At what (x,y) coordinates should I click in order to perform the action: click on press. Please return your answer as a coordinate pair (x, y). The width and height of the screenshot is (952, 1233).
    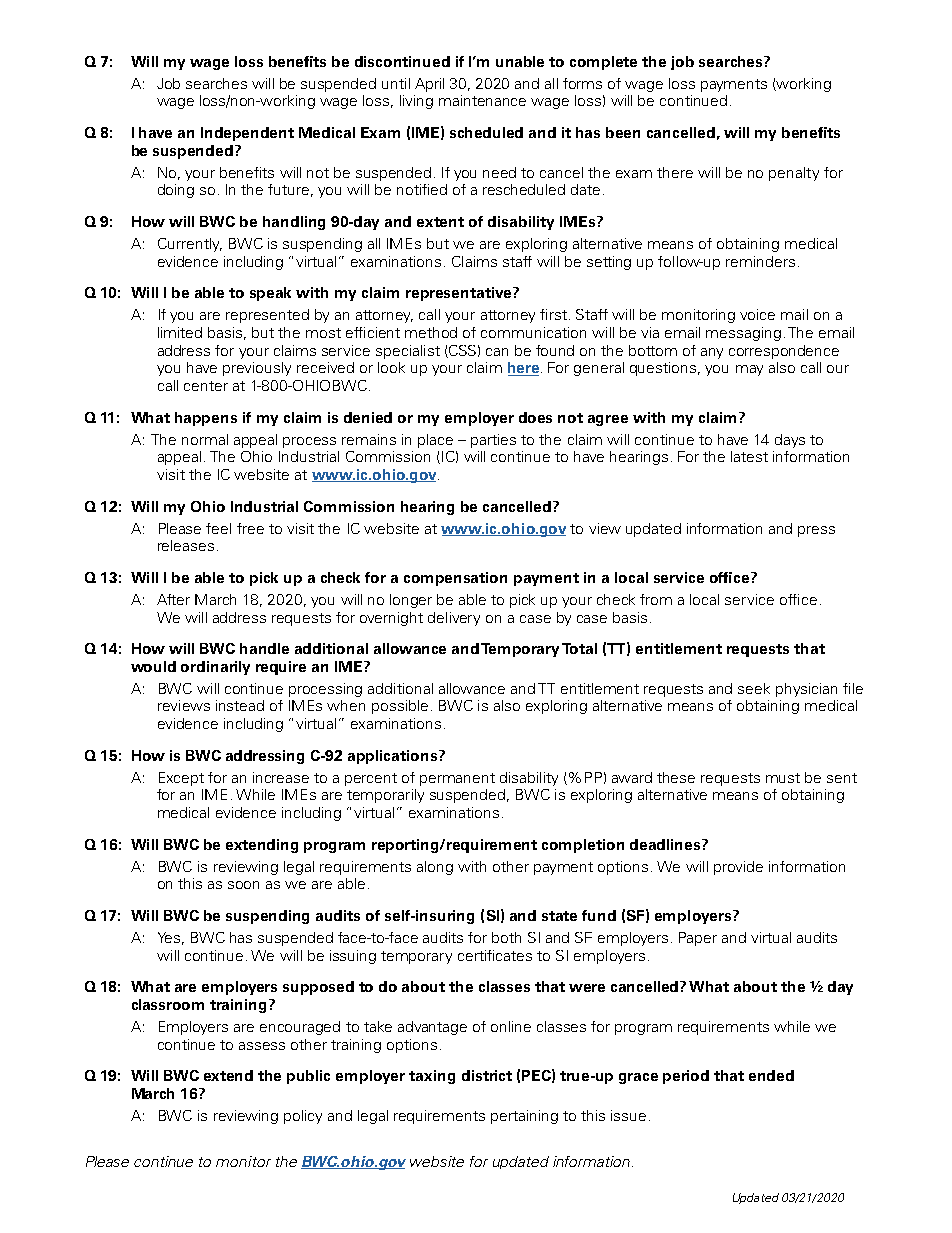
    Looking at the image, I should click on (816, 531).
